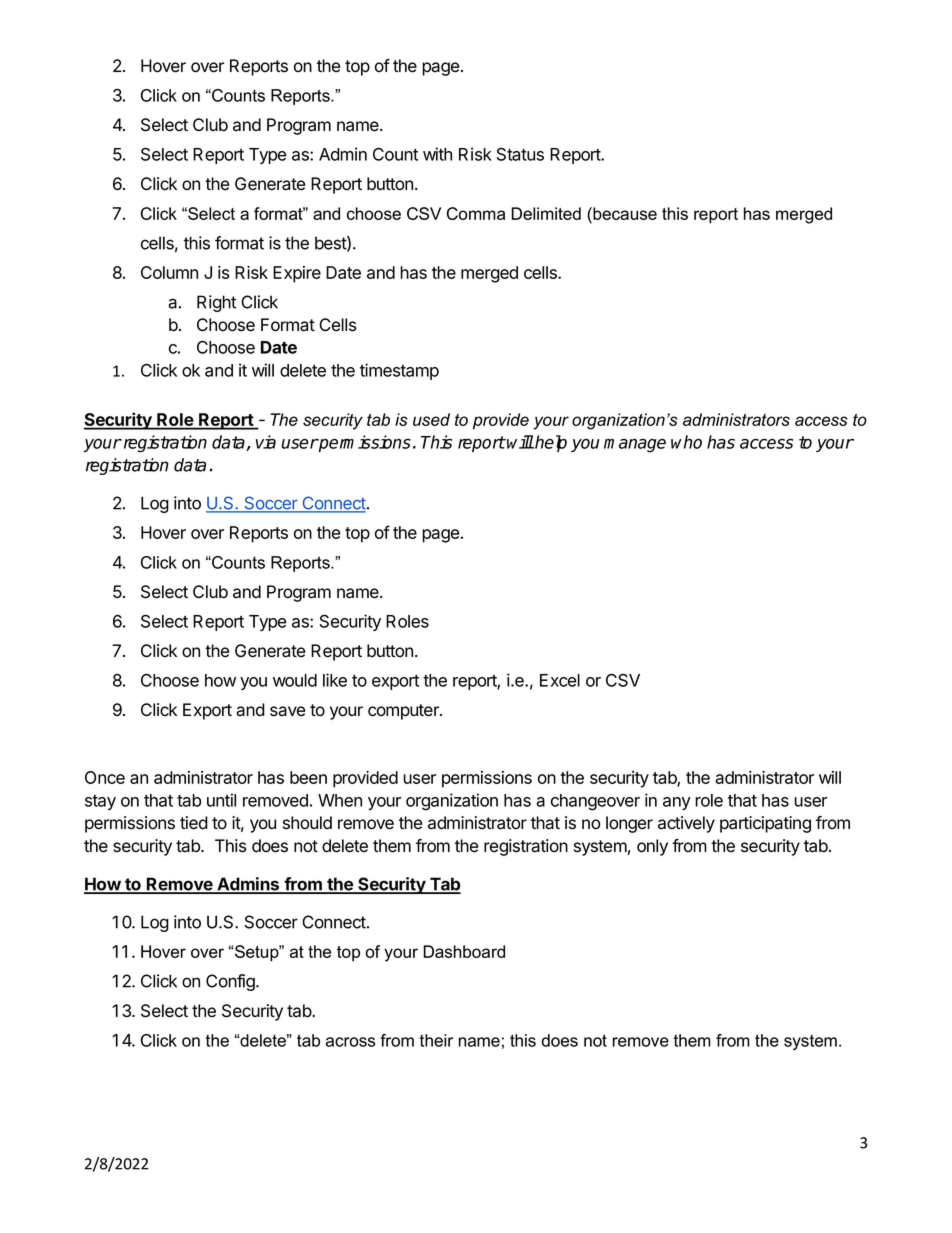  What do you see at coordinates (335, 680) in the image?
I see `like` at bounding box center [335, 680].
